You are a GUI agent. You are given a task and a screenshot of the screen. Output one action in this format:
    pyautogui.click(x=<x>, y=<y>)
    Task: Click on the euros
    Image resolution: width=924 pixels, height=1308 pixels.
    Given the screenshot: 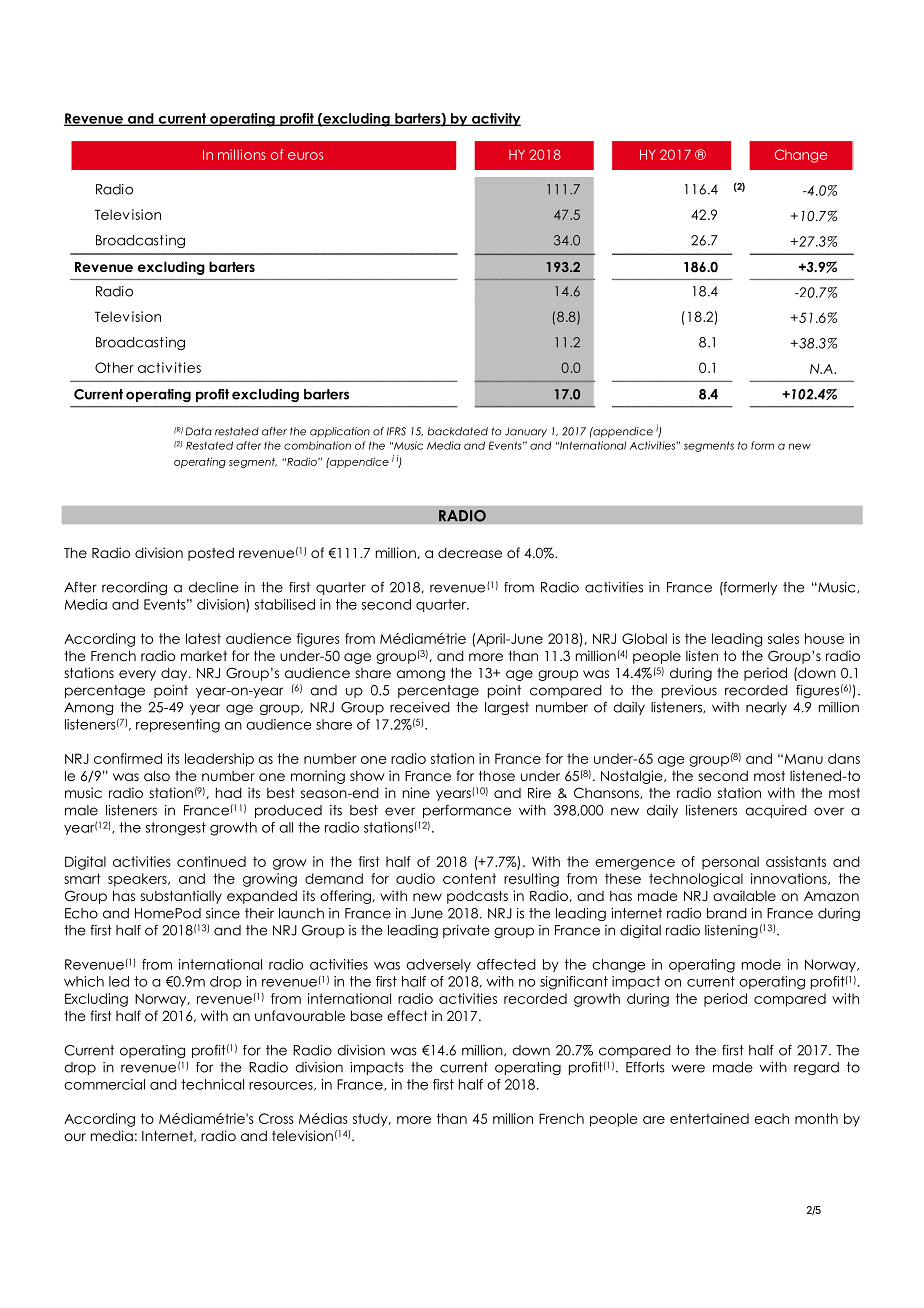 What is the action you would take?
    pyautogui.click(x=305, y=156)
